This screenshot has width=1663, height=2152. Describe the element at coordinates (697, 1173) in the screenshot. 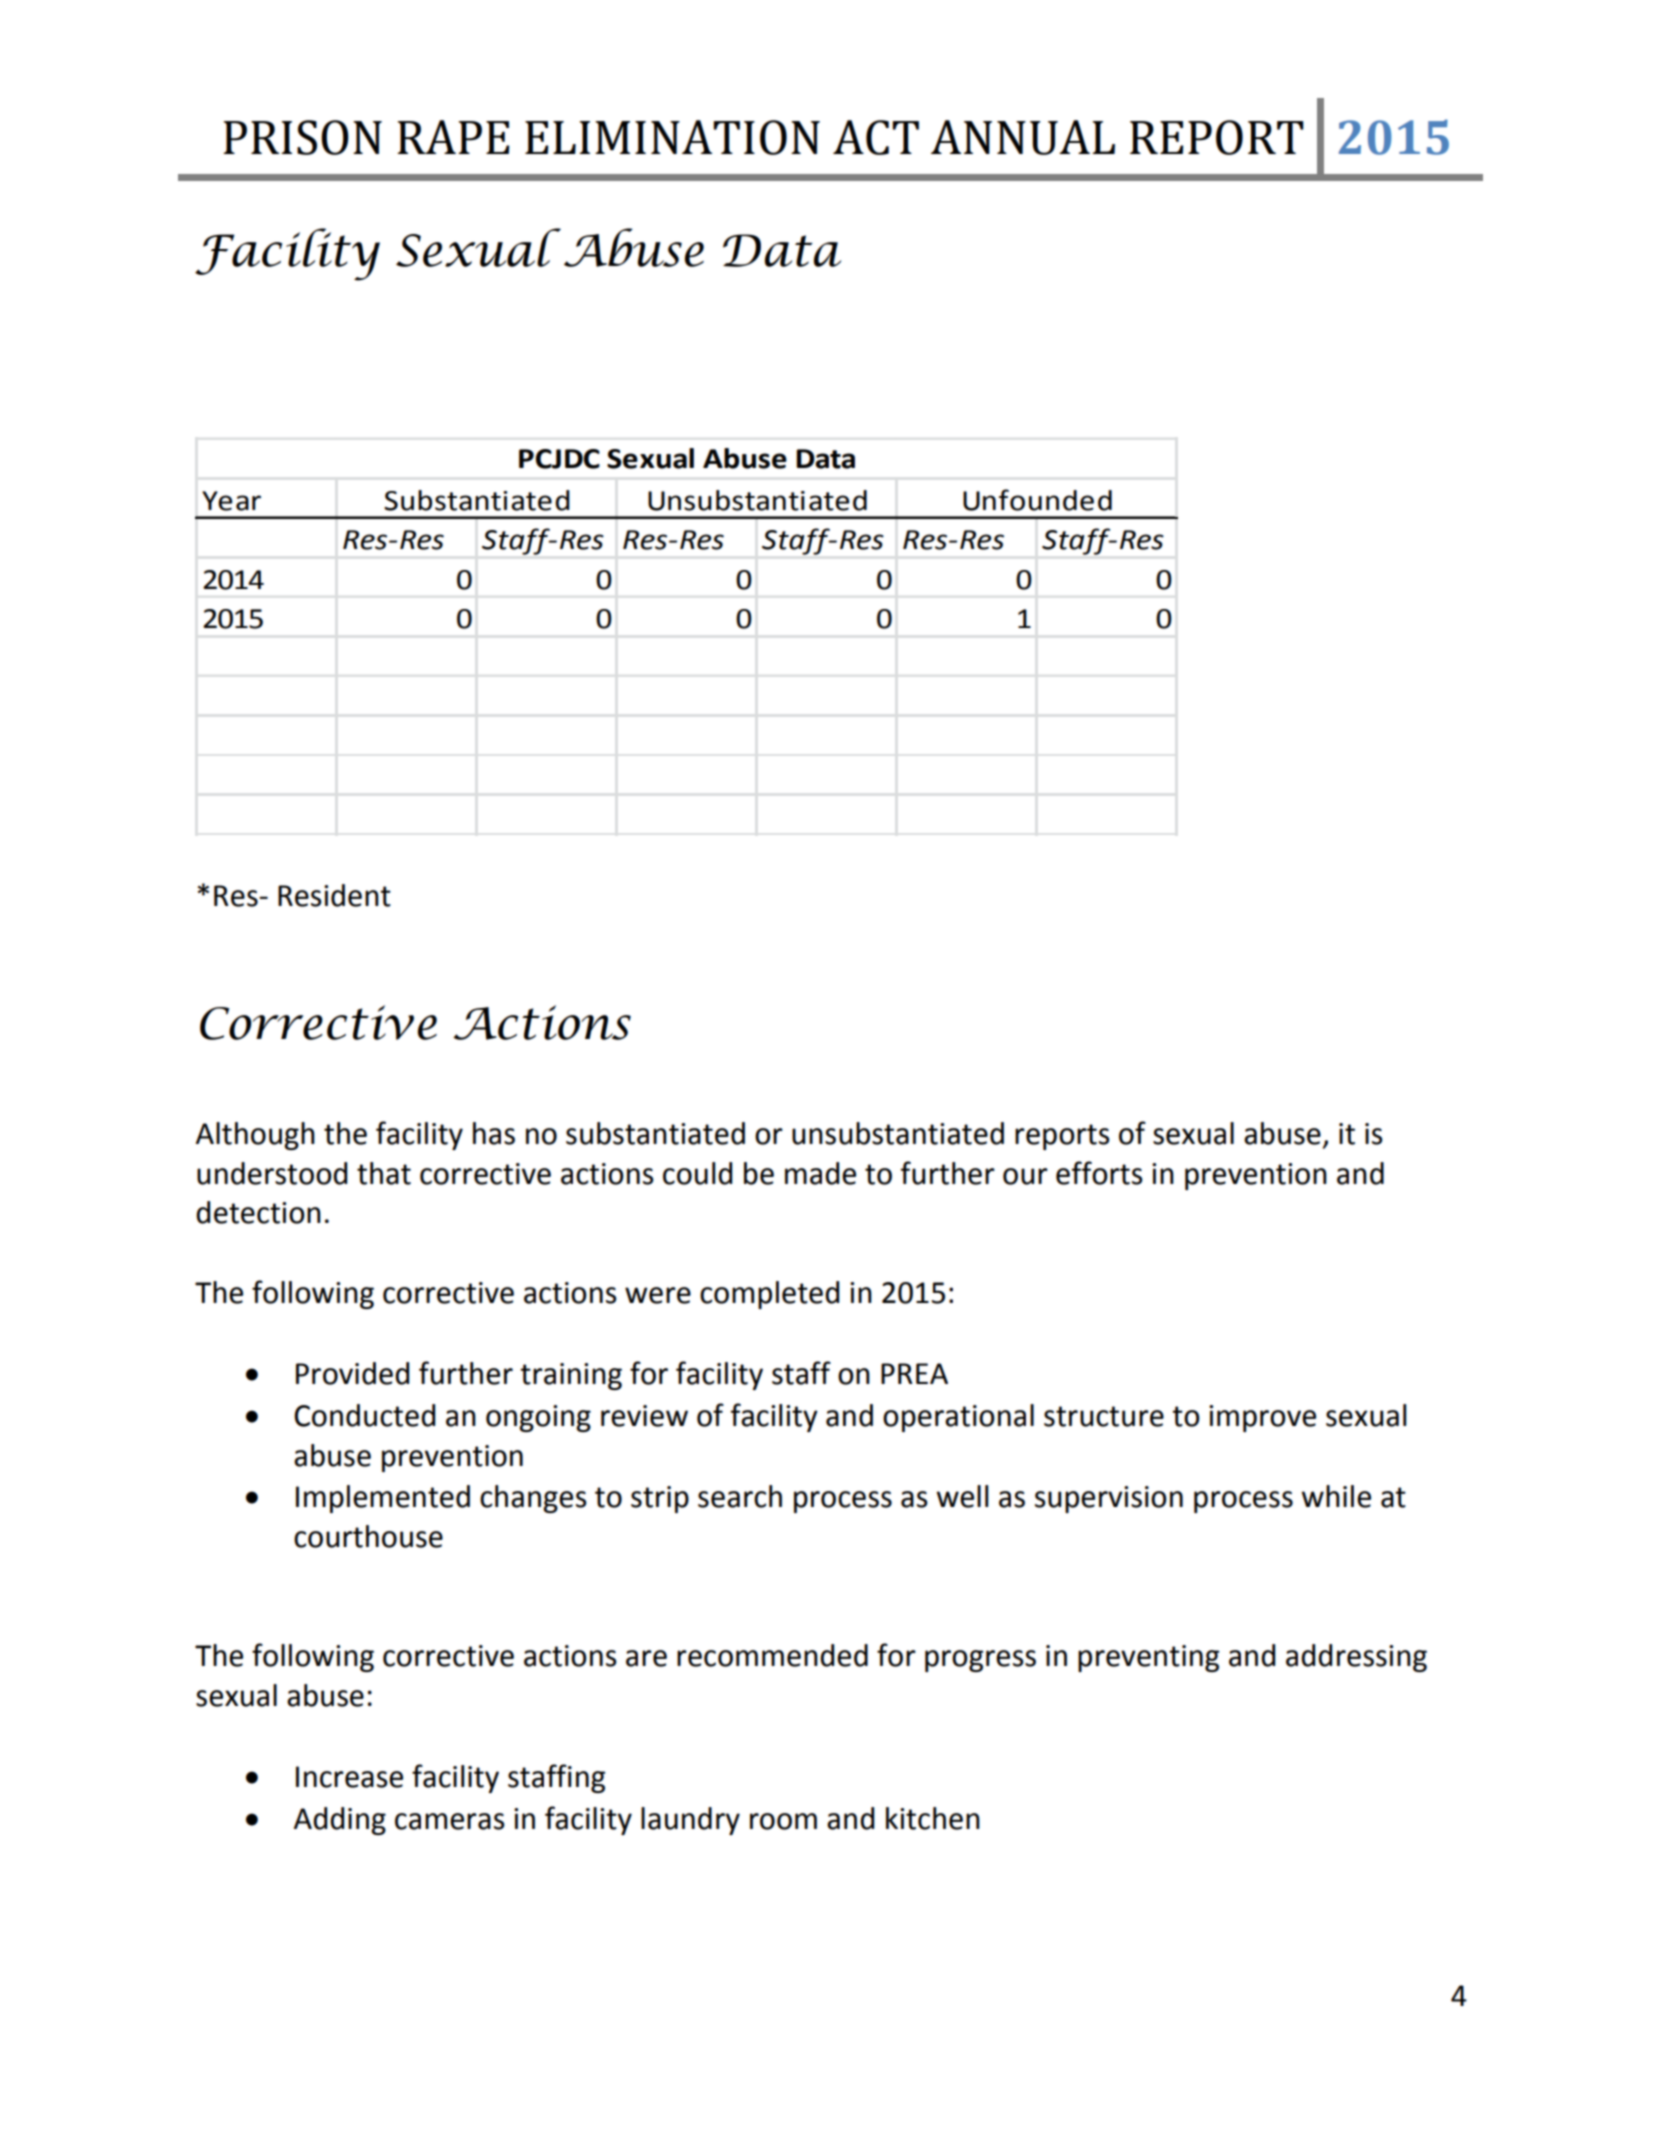

I see `could` at that location.
